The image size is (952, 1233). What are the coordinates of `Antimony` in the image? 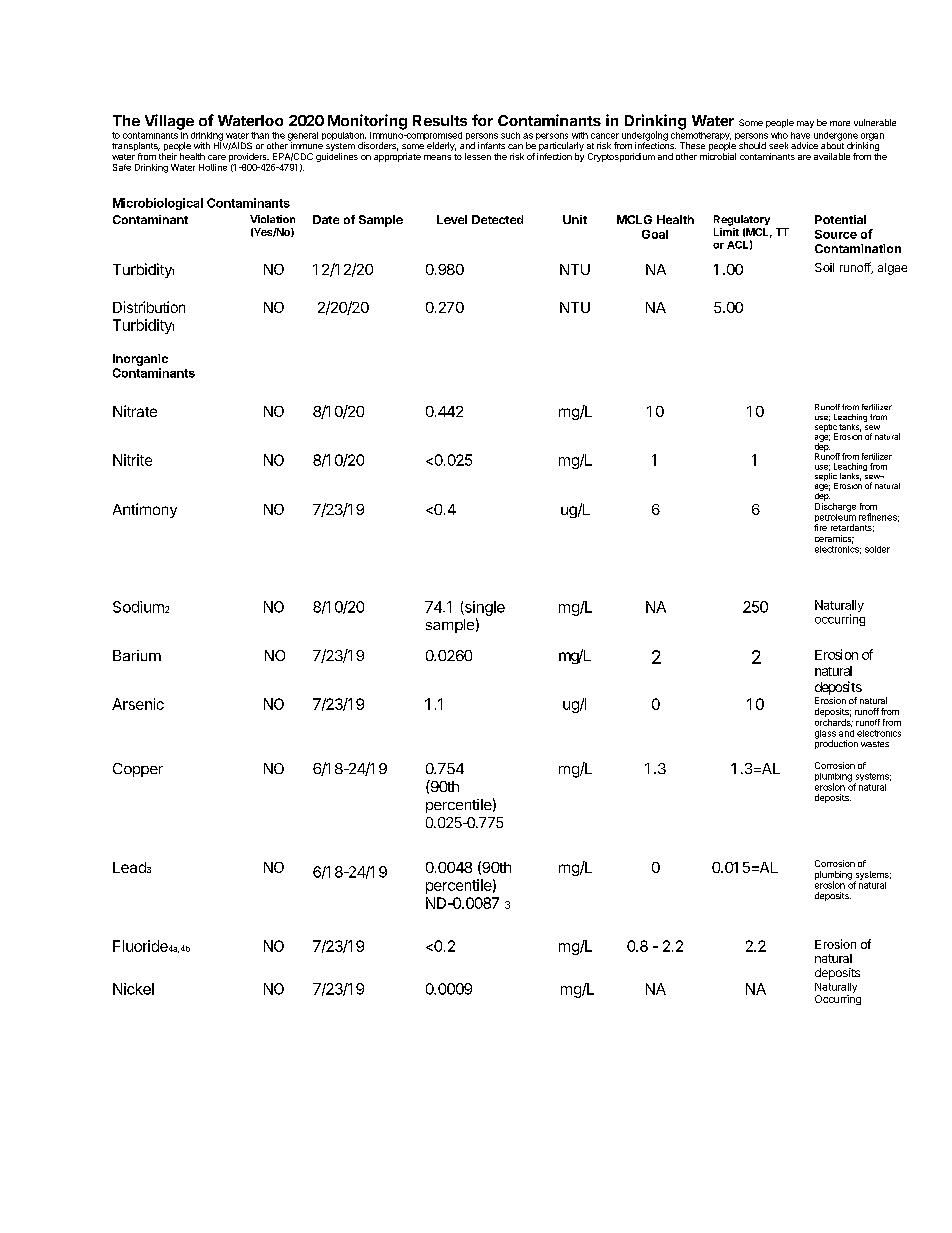 It's located at (145, 510).
